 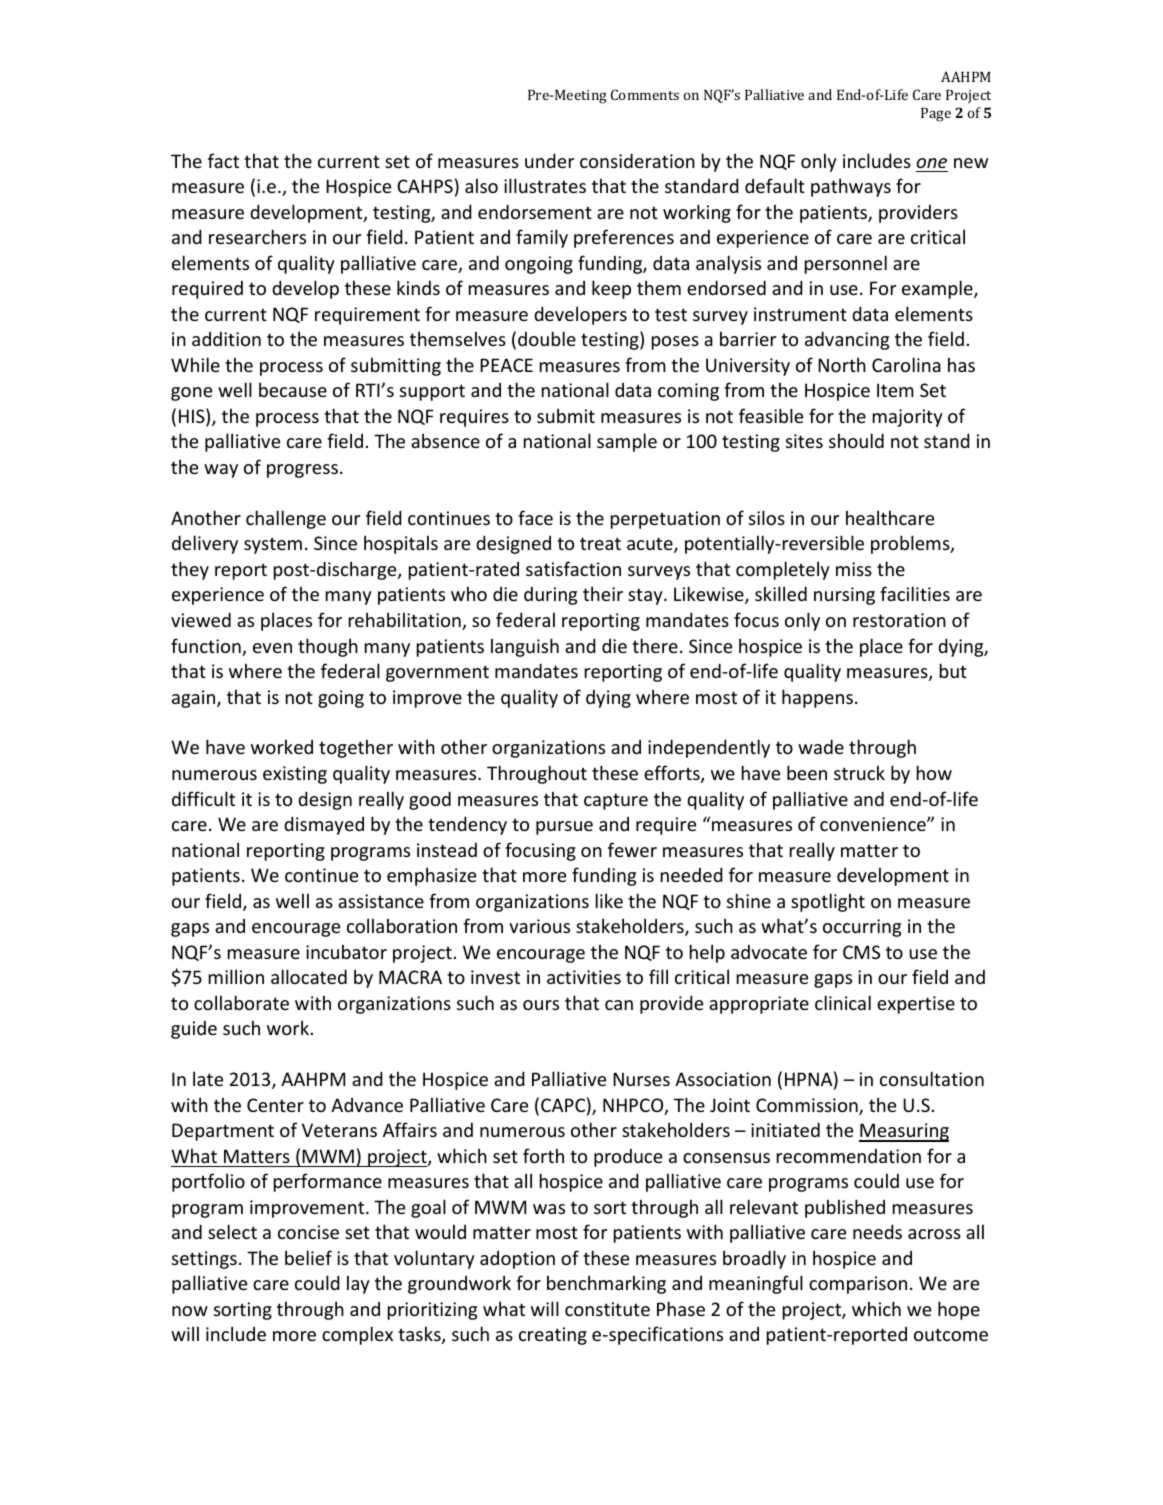 I want to click on capture, so click(x=616, y=801).
